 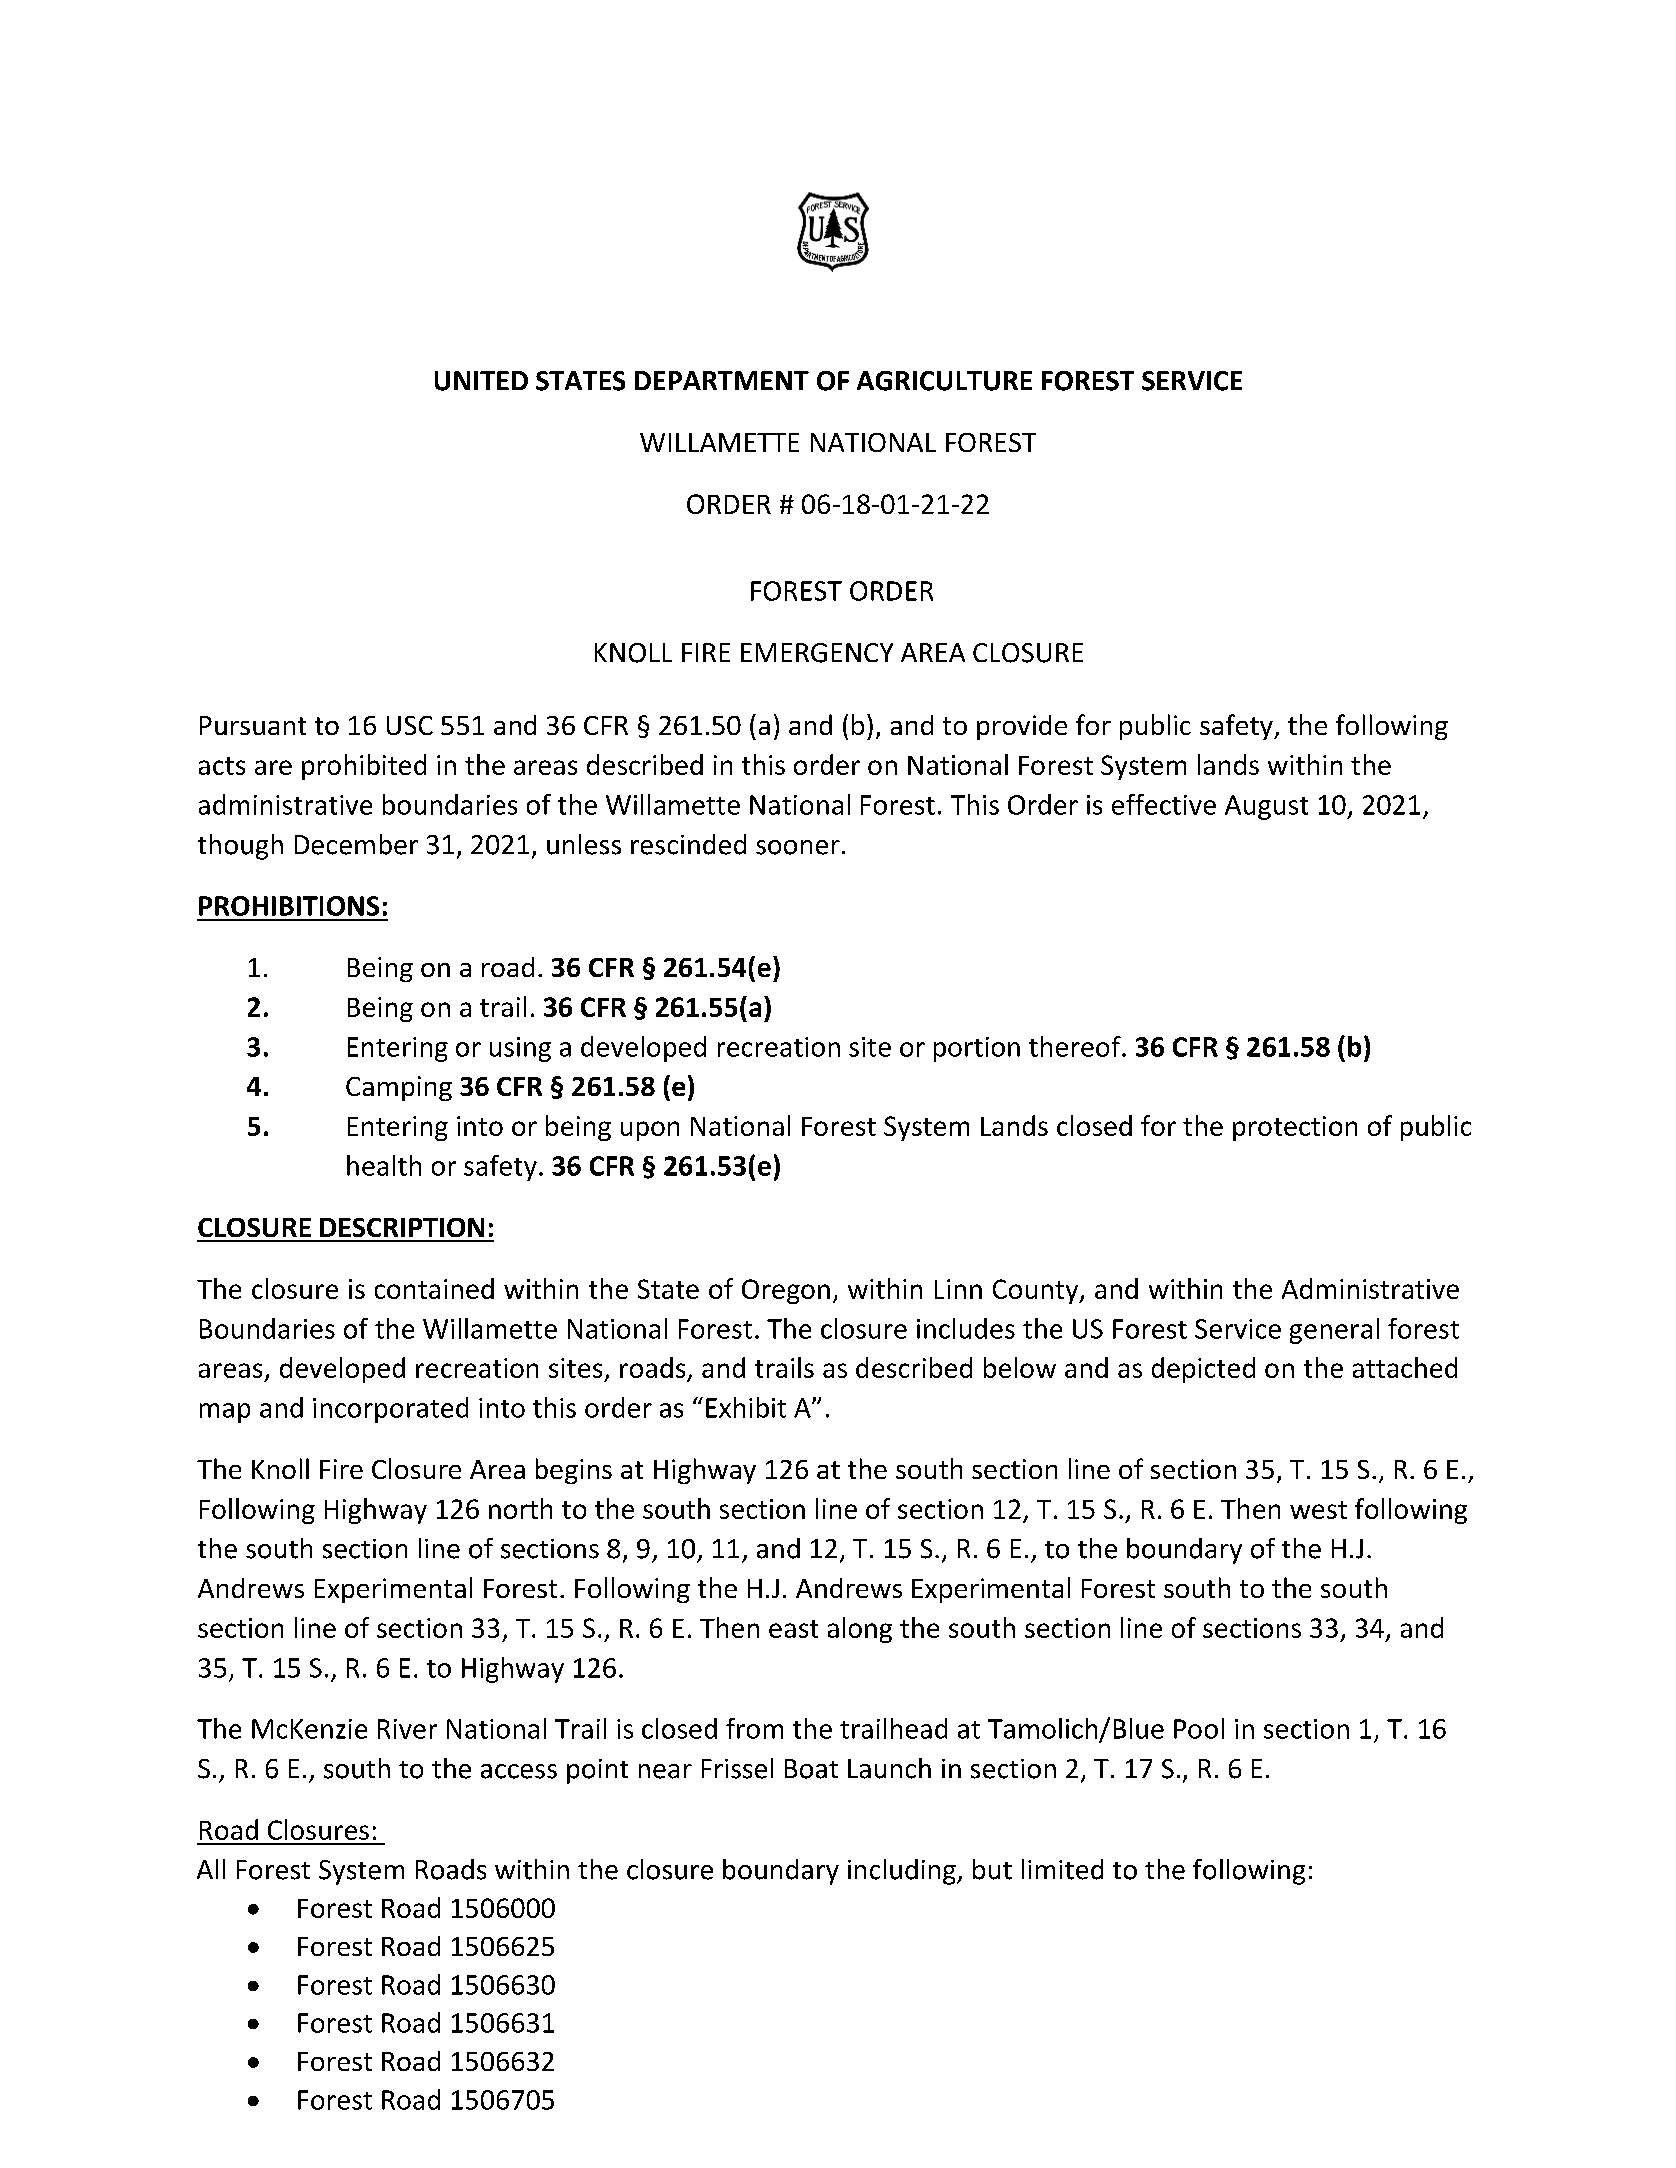 What do you see at coordinates (1334, 1331) in the screenshot?
I see `general` at bounding box center [1334, 1331].
